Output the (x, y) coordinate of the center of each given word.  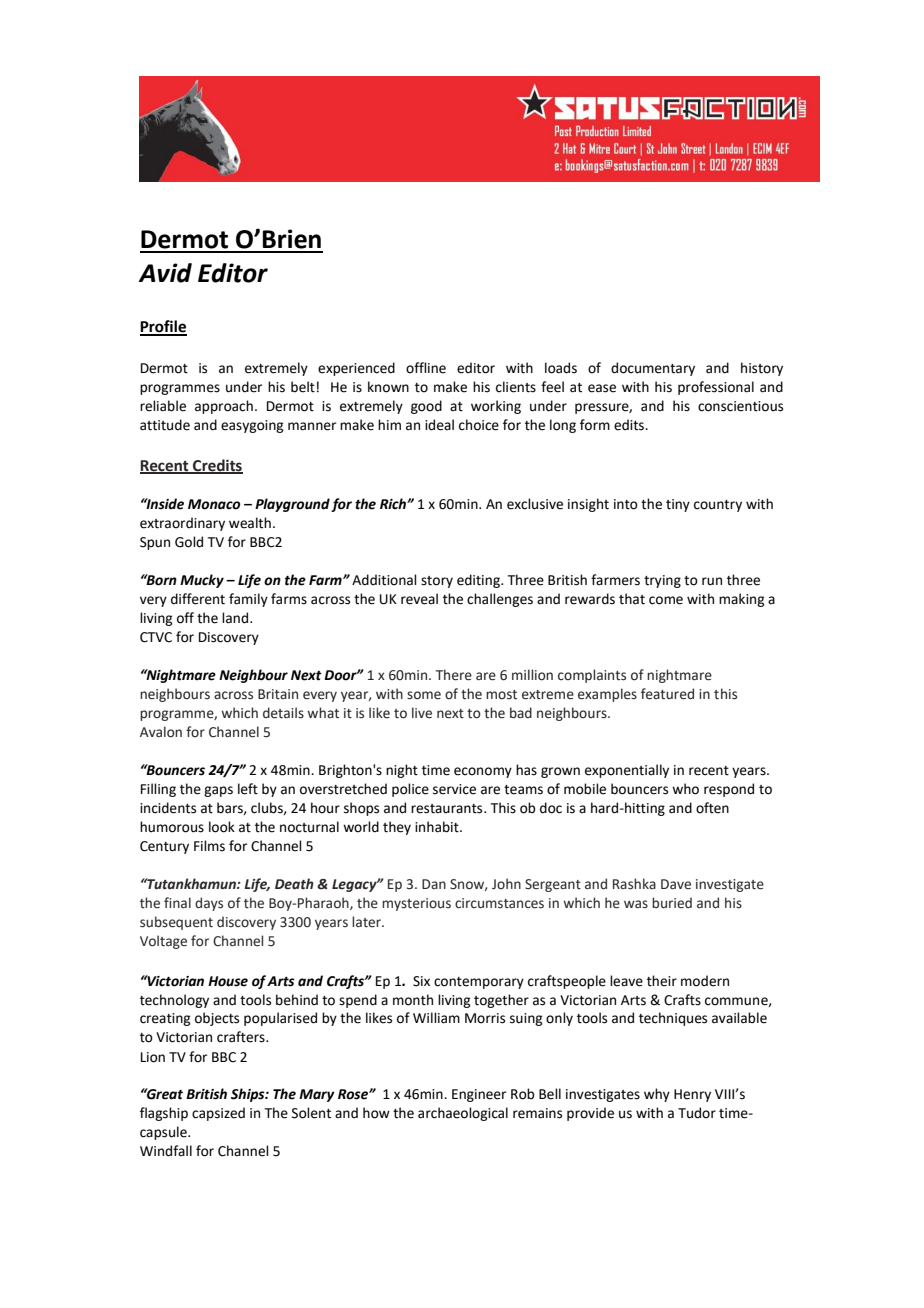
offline (426, 368)
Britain (278, 694)
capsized (218, 1114)
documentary (653, 369)
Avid (165, 273)
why (657, 1095)
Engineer (479, 1095)
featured (667, 694)
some (424, 695)
